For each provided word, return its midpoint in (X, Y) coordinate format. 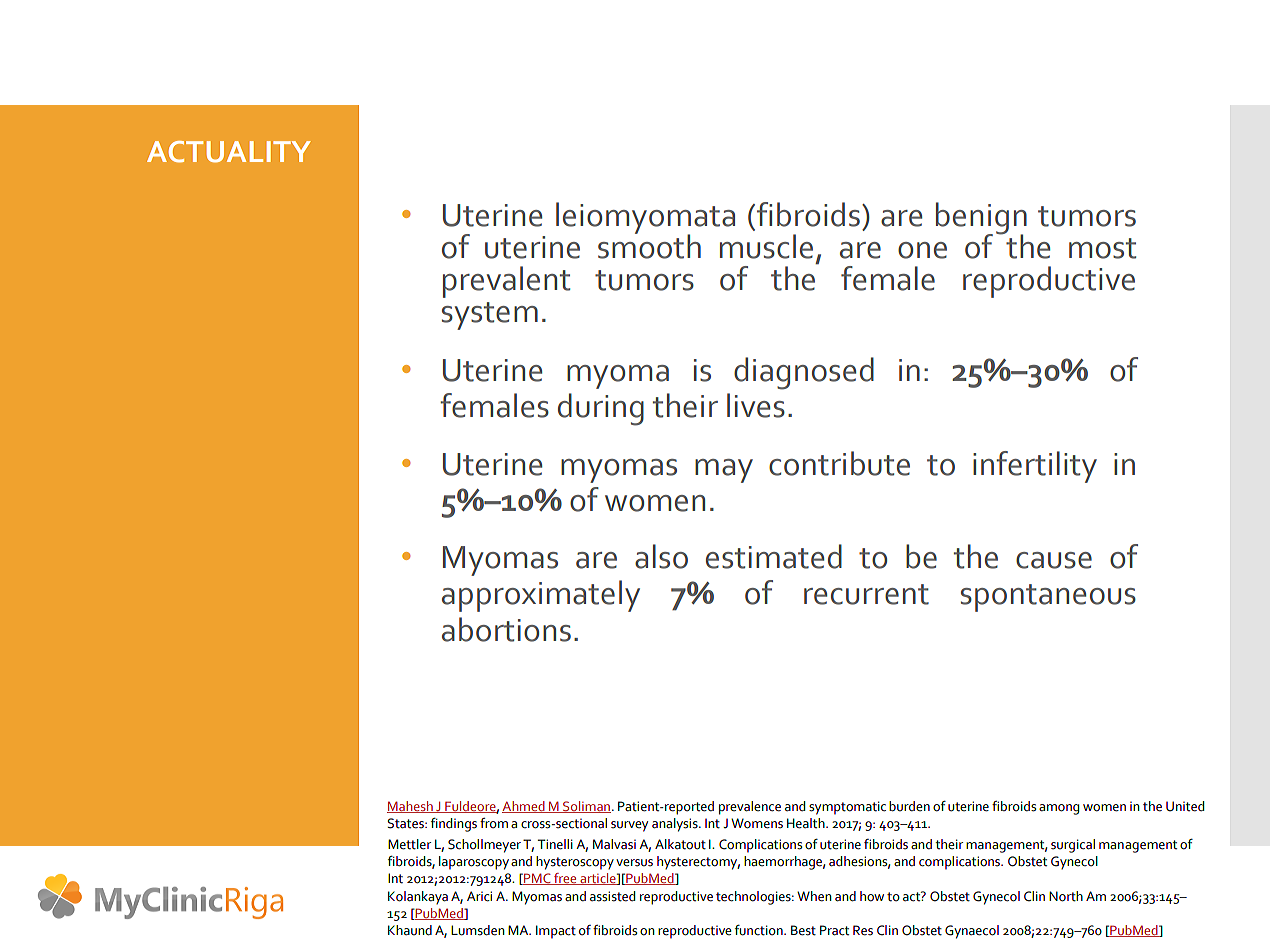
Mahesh (411, 807)
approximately (541, 596)
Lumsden (478, 930)
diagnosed (804, 373)
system (490, 316)
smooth (649, 245)
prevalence (750, 808)
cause (1054, 560)
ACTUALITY (229, 152)
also (661, 556)
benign (981, 219)
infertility (1035, 467)
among (1059, 809)
